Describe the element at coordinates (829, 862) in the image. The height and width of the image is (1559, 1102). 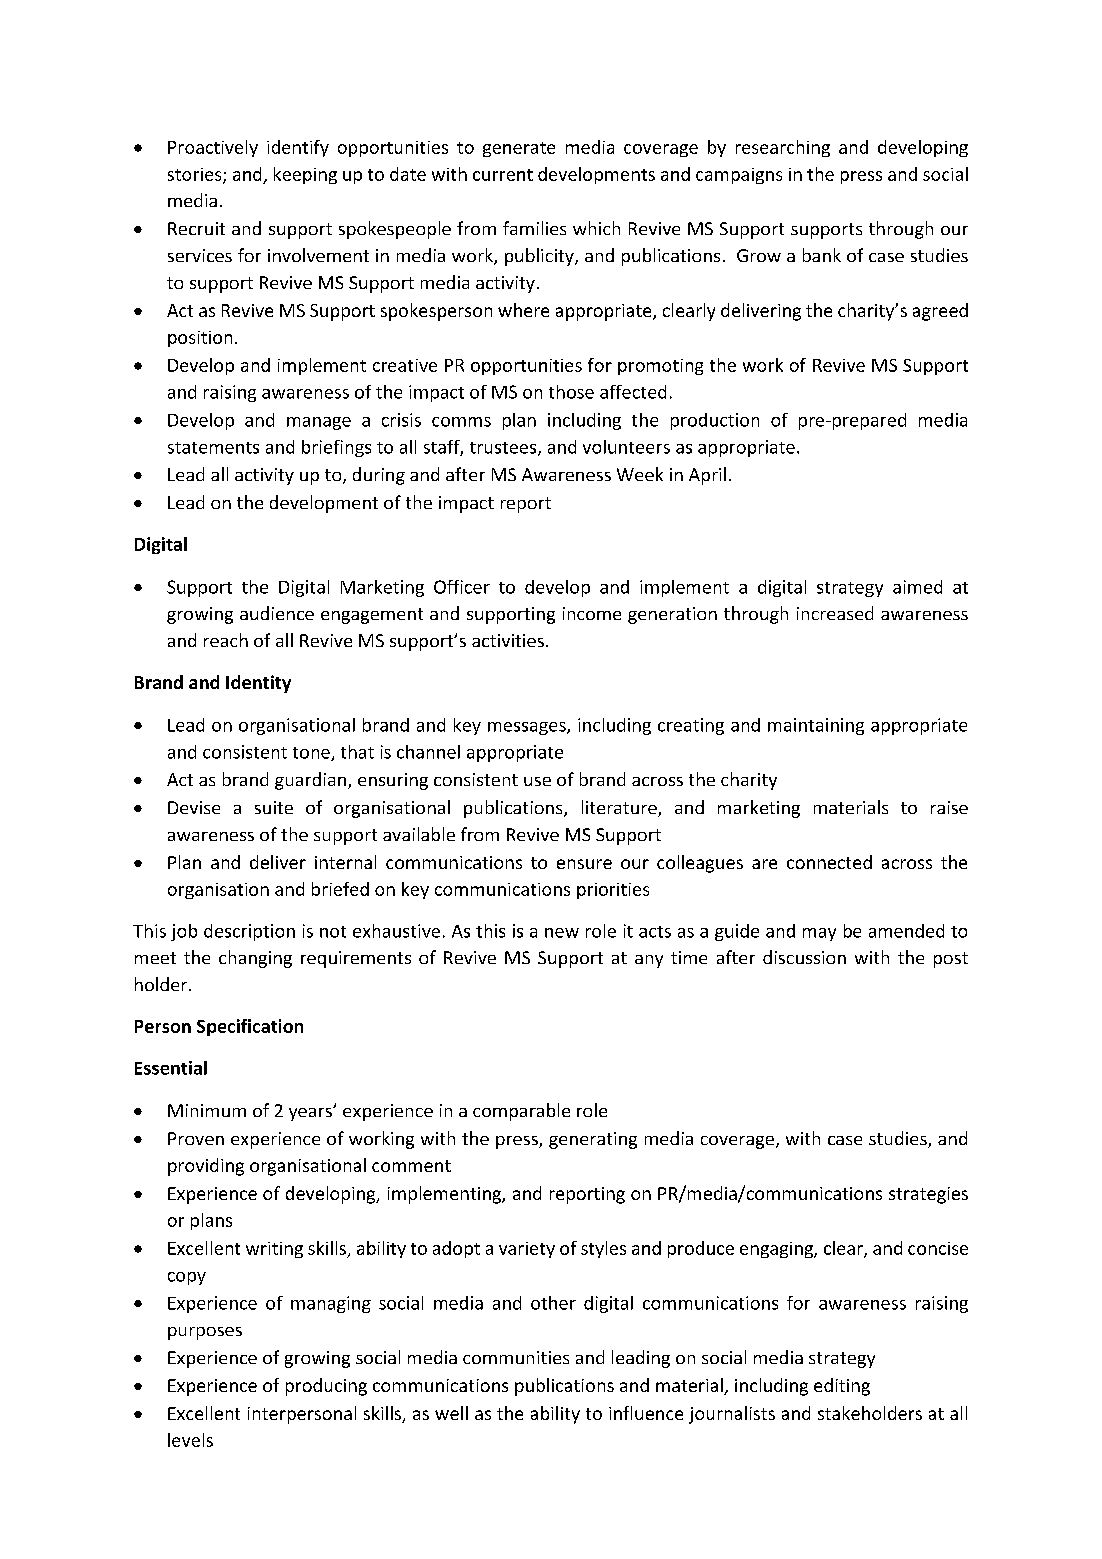
I see `connected` at that location.
